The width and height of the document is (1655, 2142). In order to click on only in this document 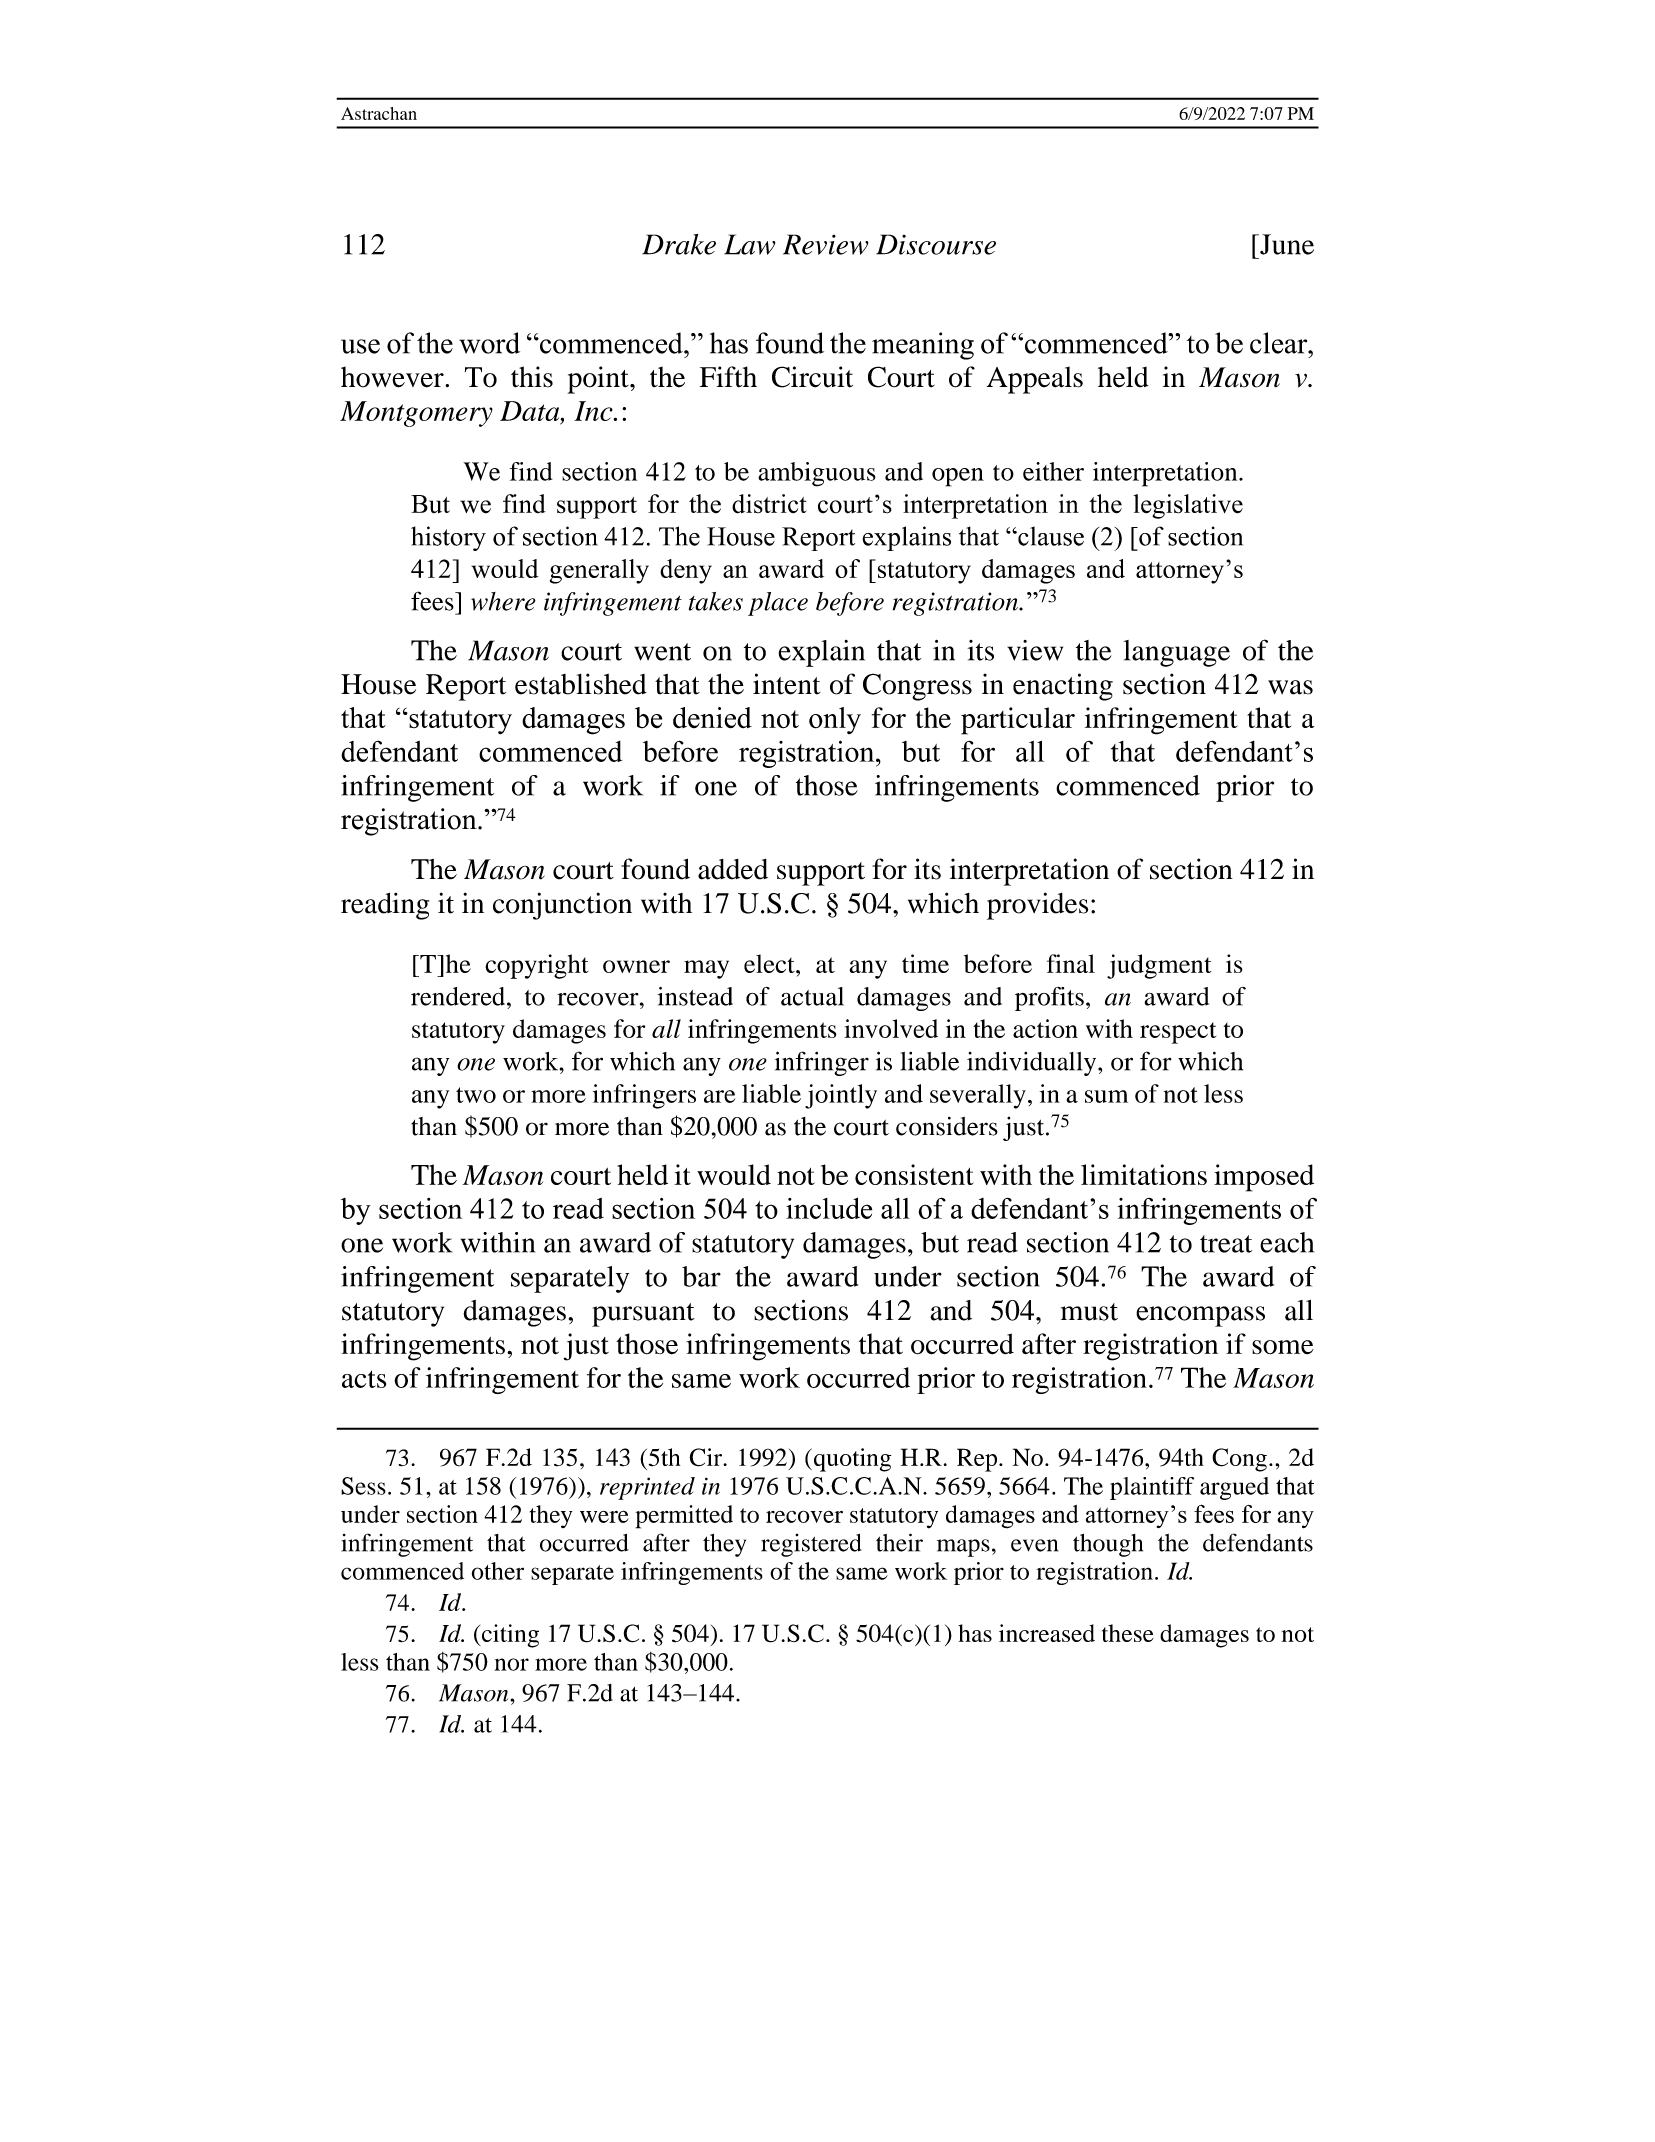, I will do `click(835, 720)`.
